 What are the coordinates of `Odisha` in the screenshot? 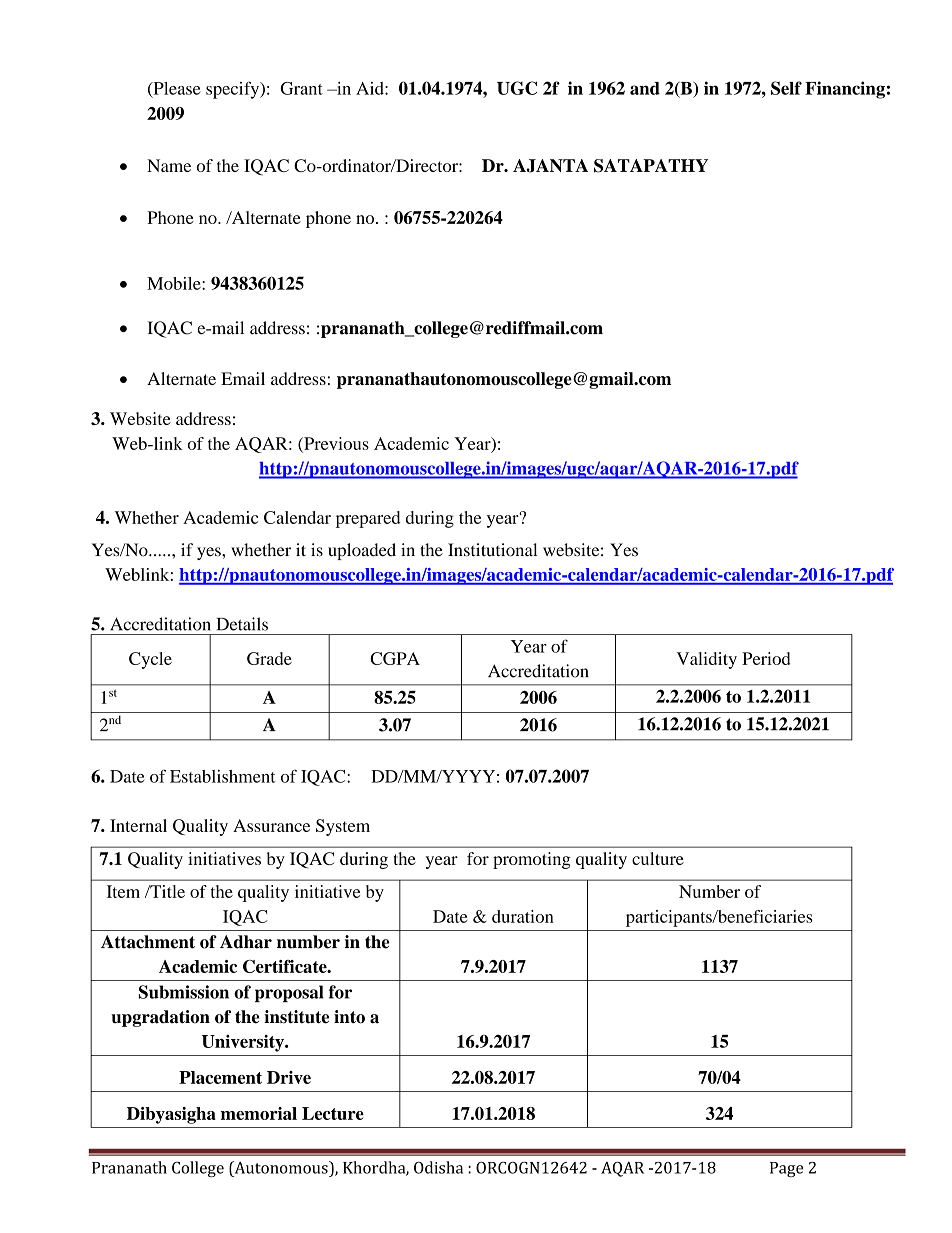 It's located at (438, 1167).
